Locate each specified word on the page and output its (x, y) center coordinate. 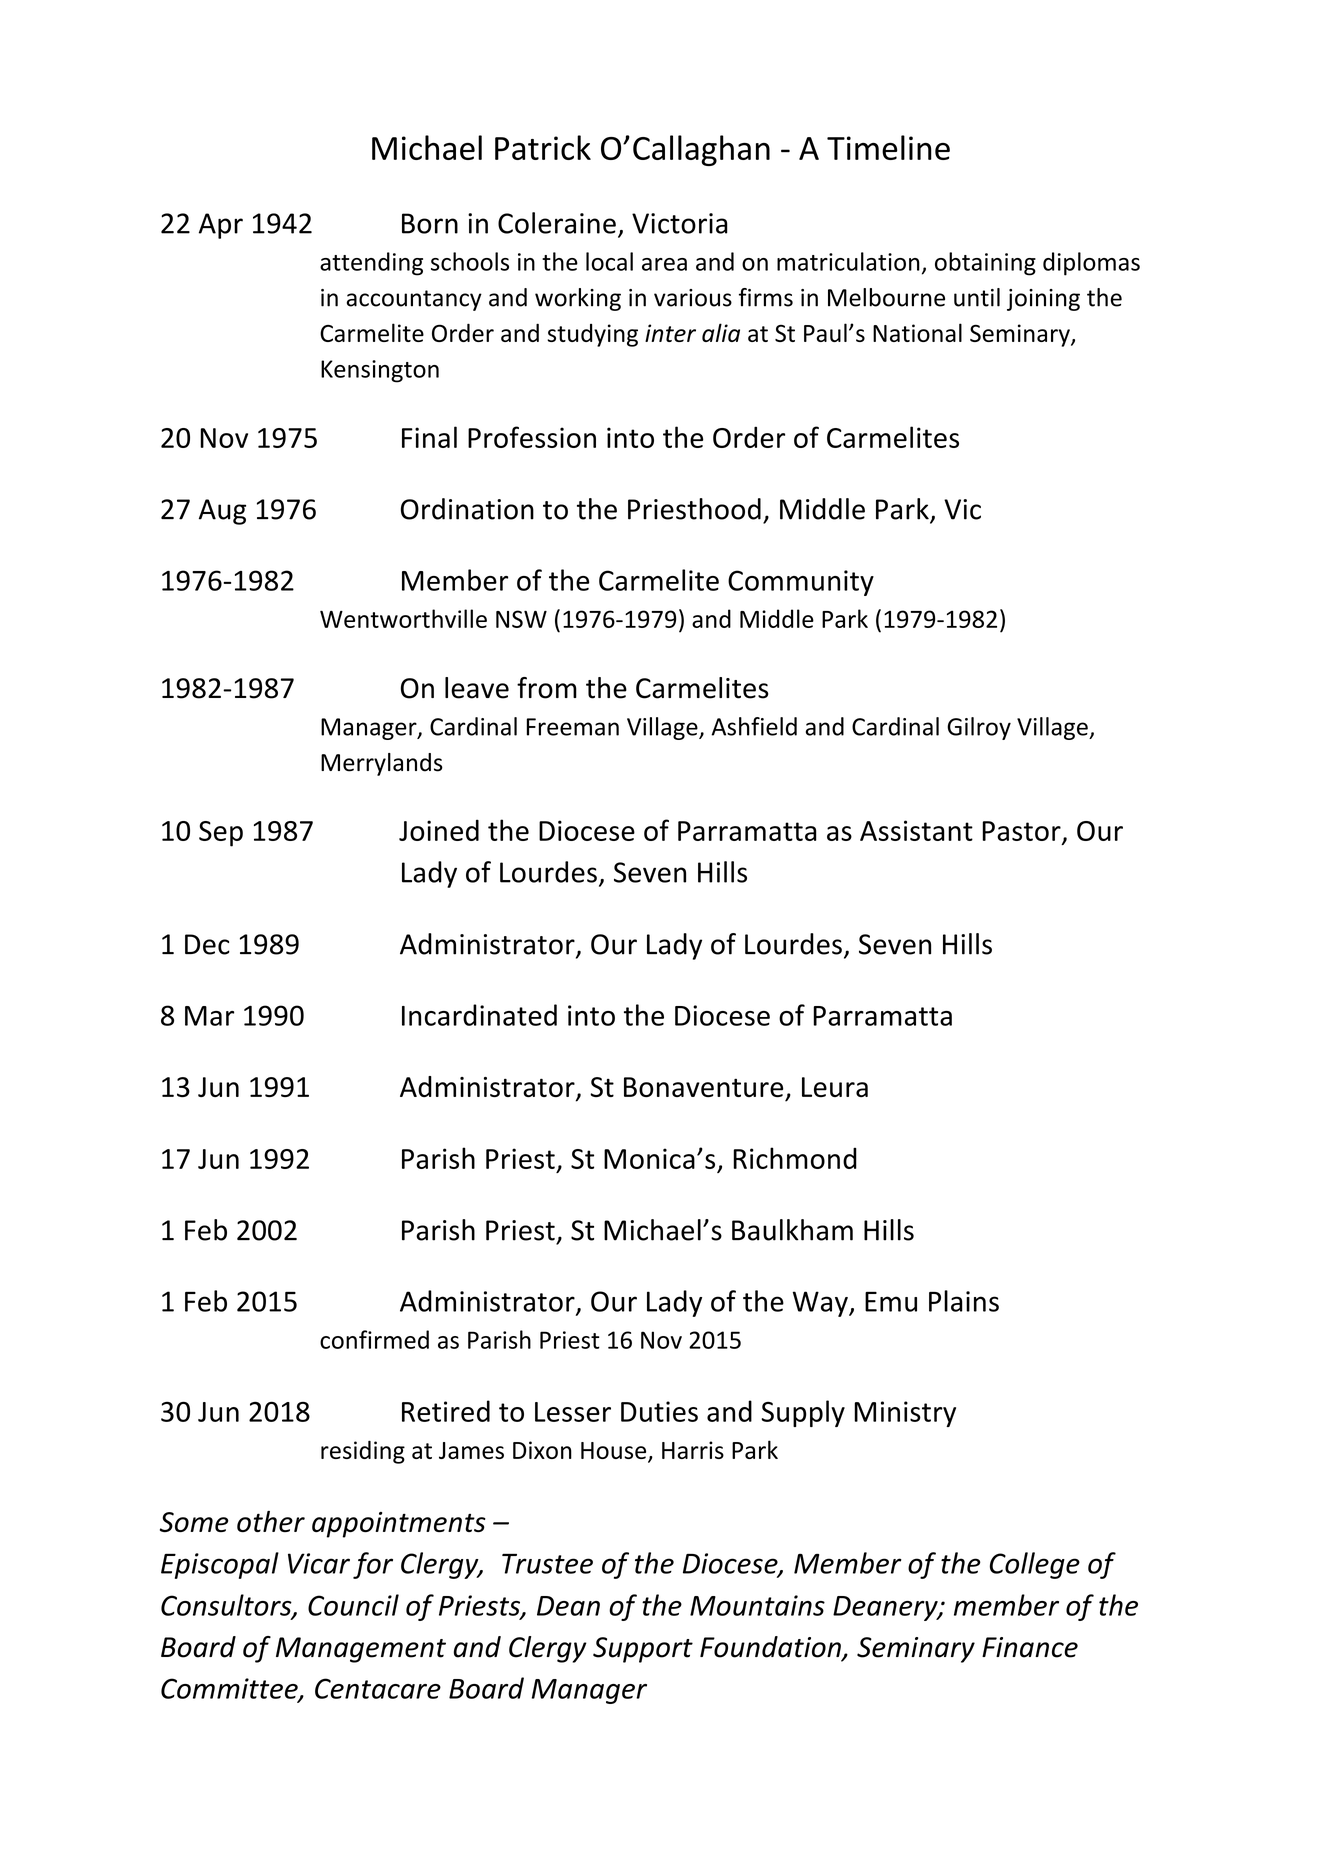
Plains (964, 1301)
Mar (209, 1016)
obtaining (985, 264)
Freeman (573, 727)
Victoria (680, 223)
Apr (221, 226)
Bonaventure (703, 1087)
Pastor (1022, 832)
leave (477, 688)
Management (361, 1650)
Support (643, 1650)
